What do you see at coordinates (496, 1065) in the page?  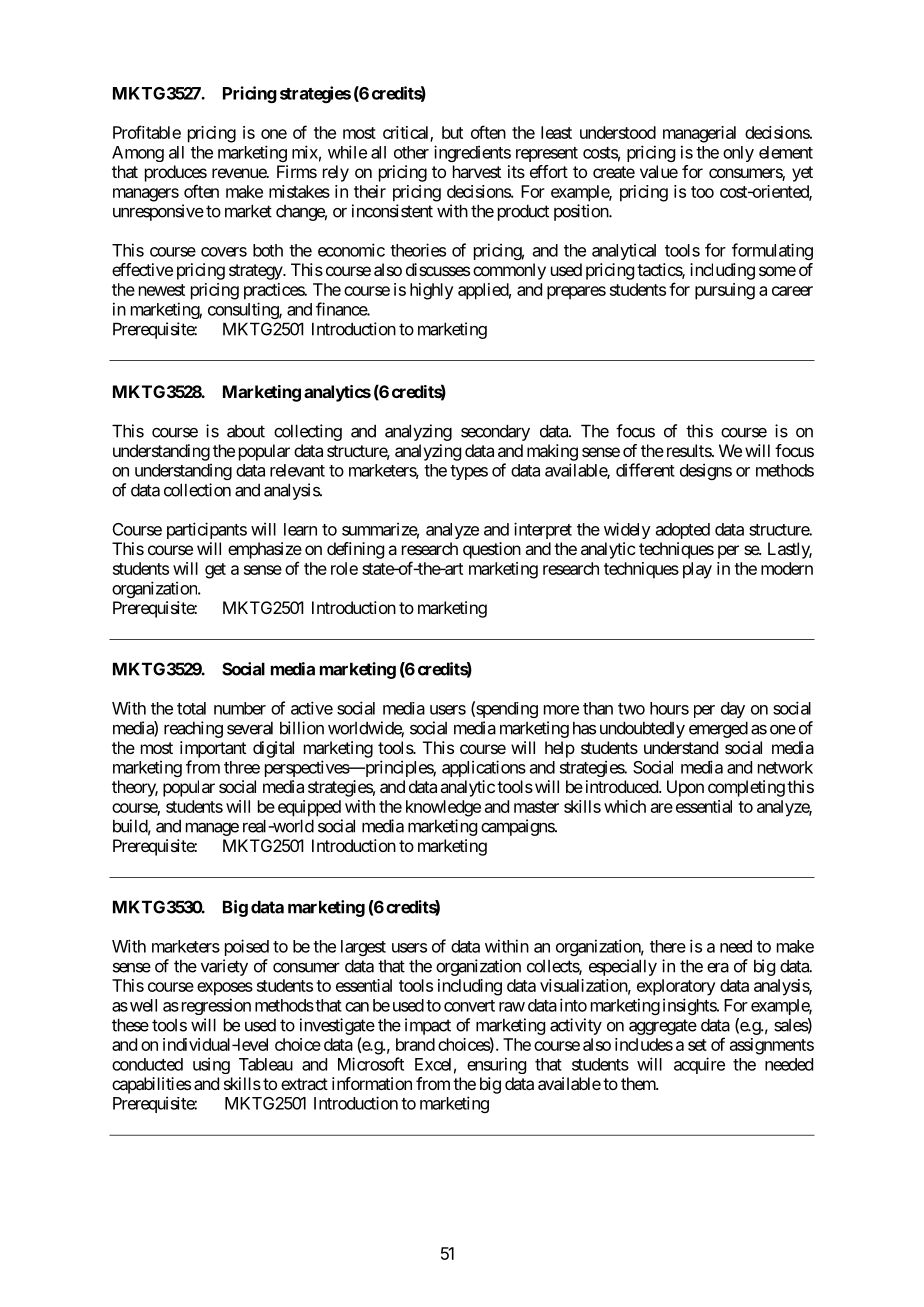 I see `ensuring` at bounding box center [496, 1065].
